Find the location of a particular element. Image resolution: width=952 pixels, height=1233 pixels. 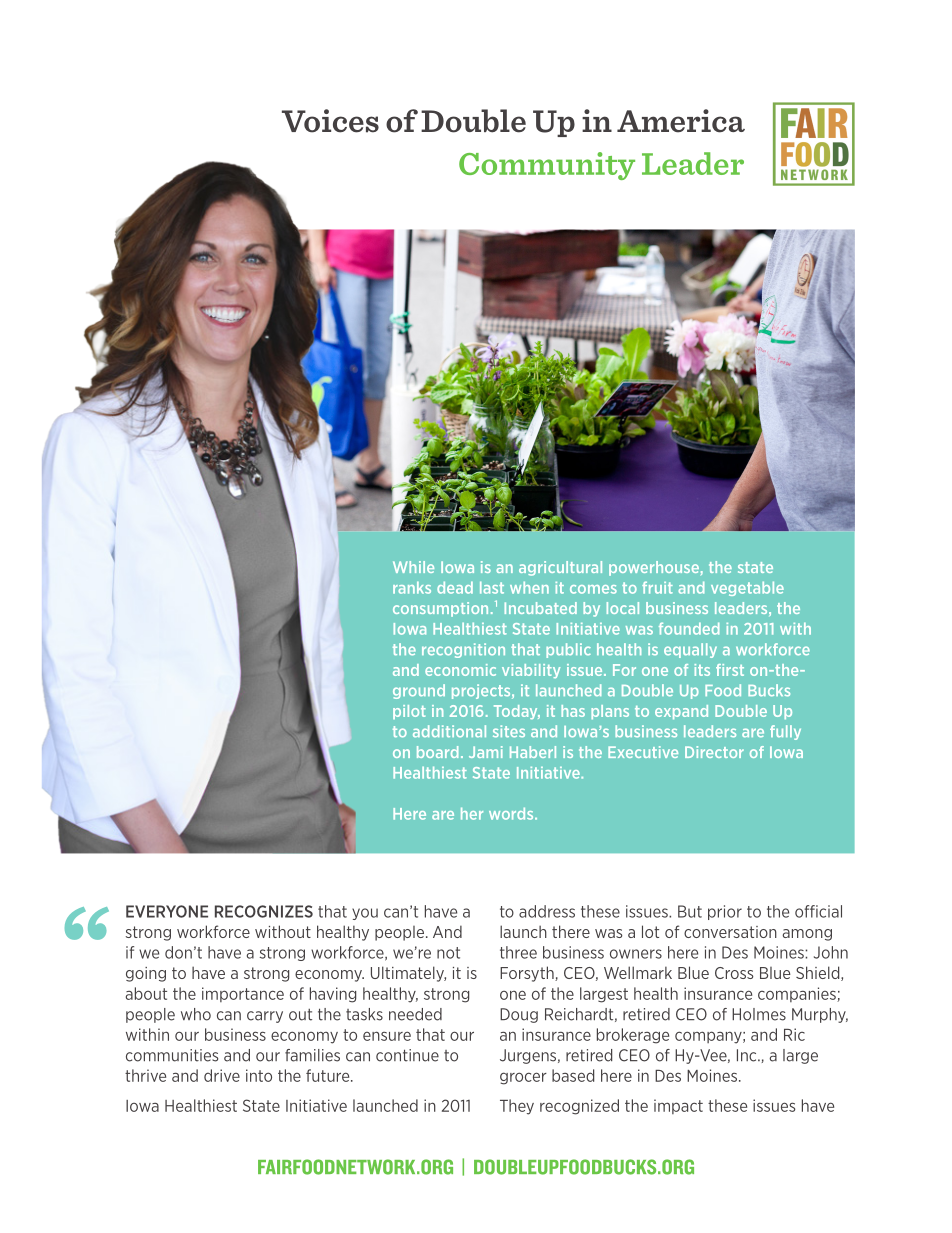

agricultural is located at coordinates (560, 568).
